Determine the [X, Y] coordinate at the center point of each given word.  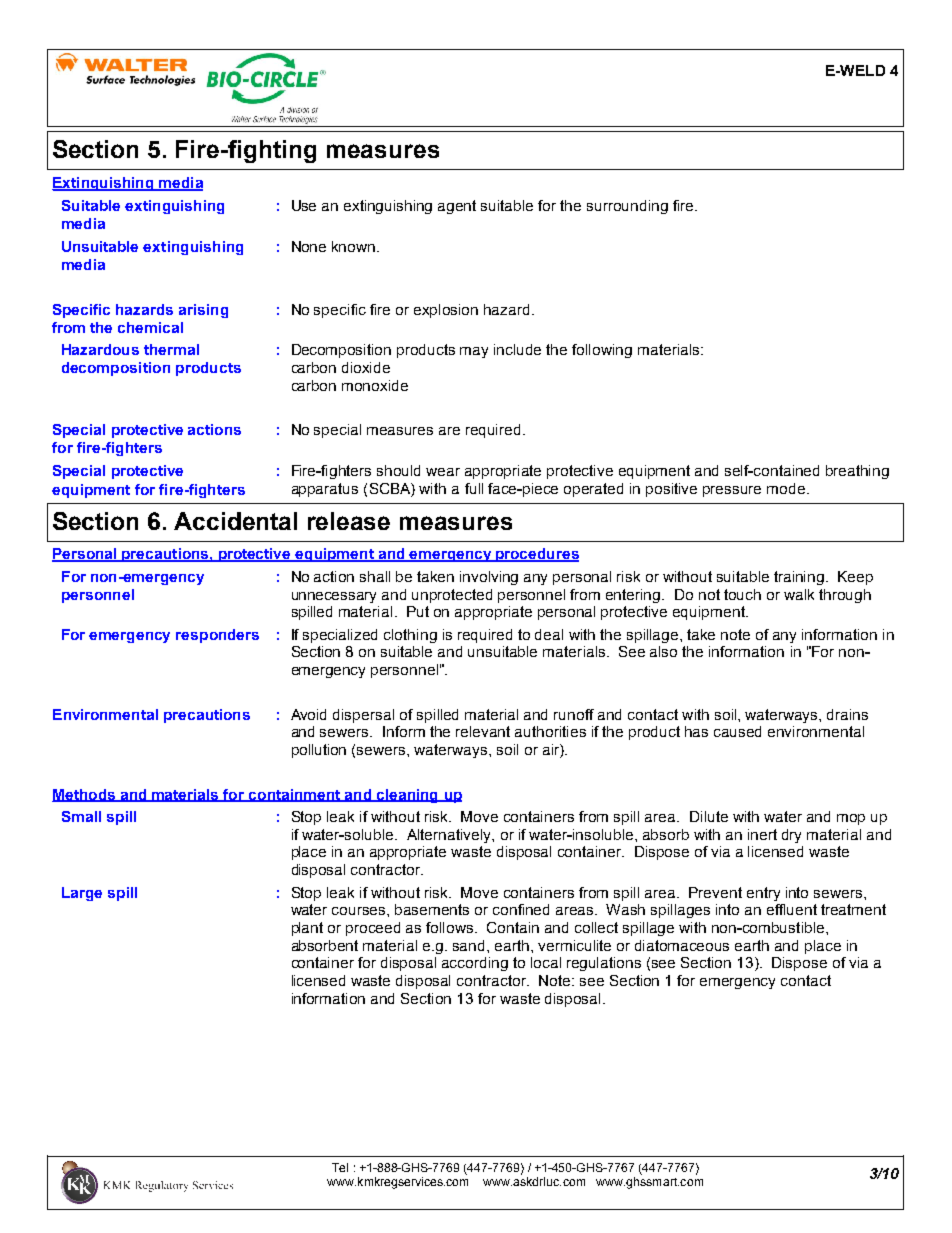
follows [451, 927]
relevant [483, 731]
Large [82, 894]
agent [457, 207]
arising [203, 311]
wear [443, 472]
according [475, 964]
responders [217, 636]
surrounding [627, 207]
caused [737, 731]
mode [787, 488]
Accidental [235, 521]
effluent [792, 909]
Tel [340, 1167]
